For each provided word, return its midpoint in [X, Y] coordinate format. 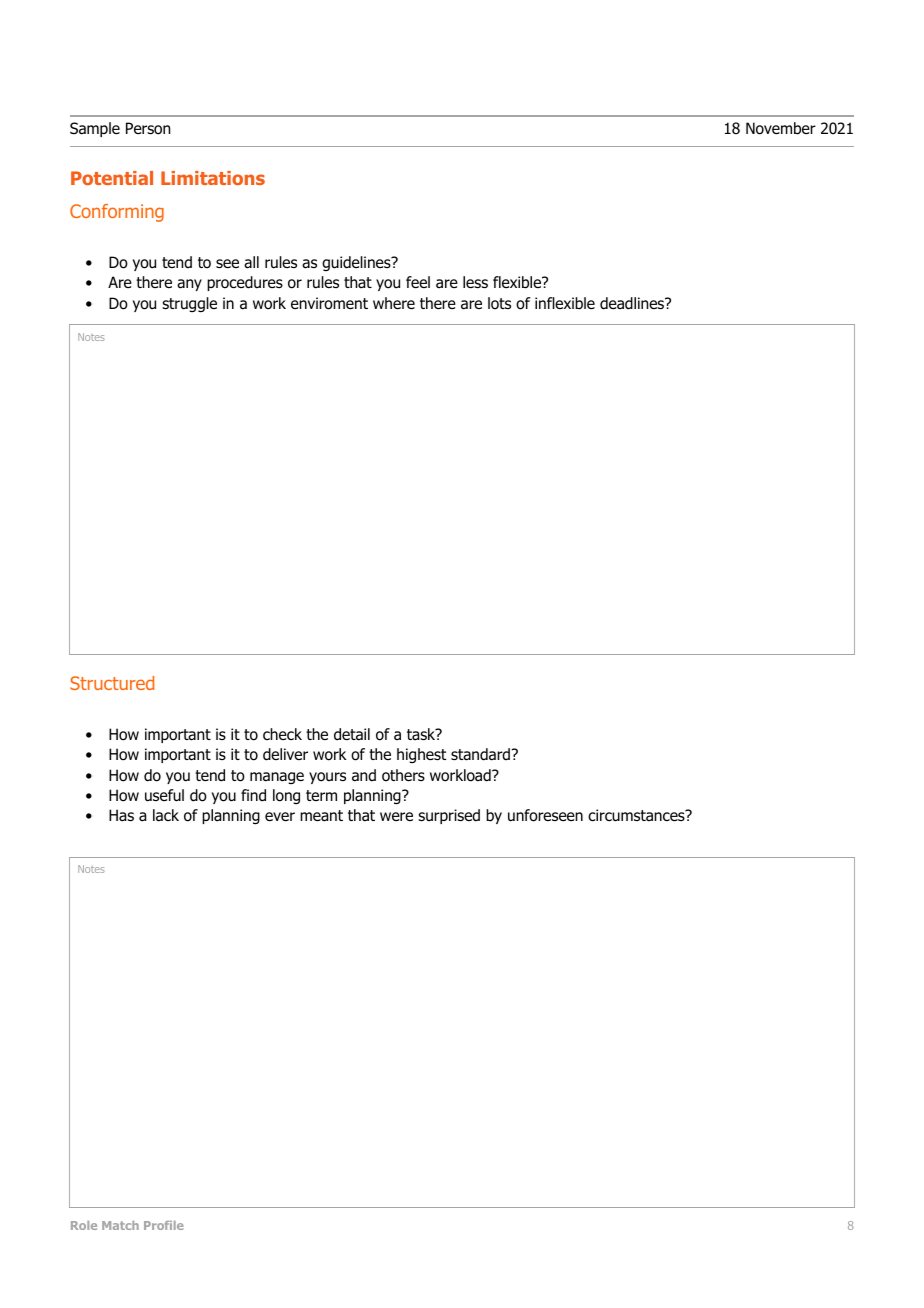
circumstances [637, 815]
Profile [164, 1225]
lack [166, 815]
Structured [112, 683]
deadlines [633, 303]
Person [148, 128]
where [394, 303]
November [781, 128]
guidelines [357, 263]
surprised [449, 816]
